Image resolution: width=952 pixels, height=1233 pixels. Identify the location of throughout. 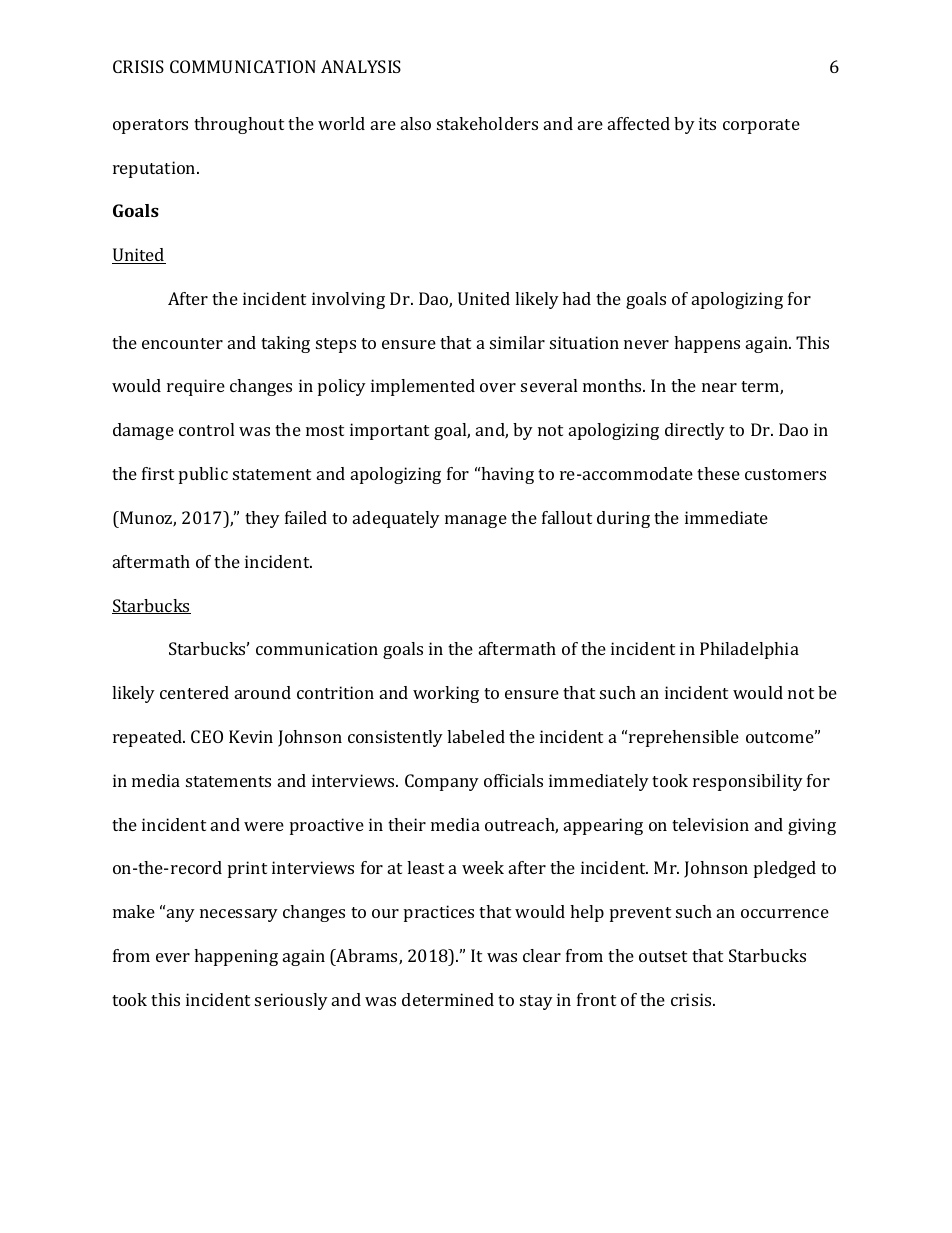
(239, 125).
